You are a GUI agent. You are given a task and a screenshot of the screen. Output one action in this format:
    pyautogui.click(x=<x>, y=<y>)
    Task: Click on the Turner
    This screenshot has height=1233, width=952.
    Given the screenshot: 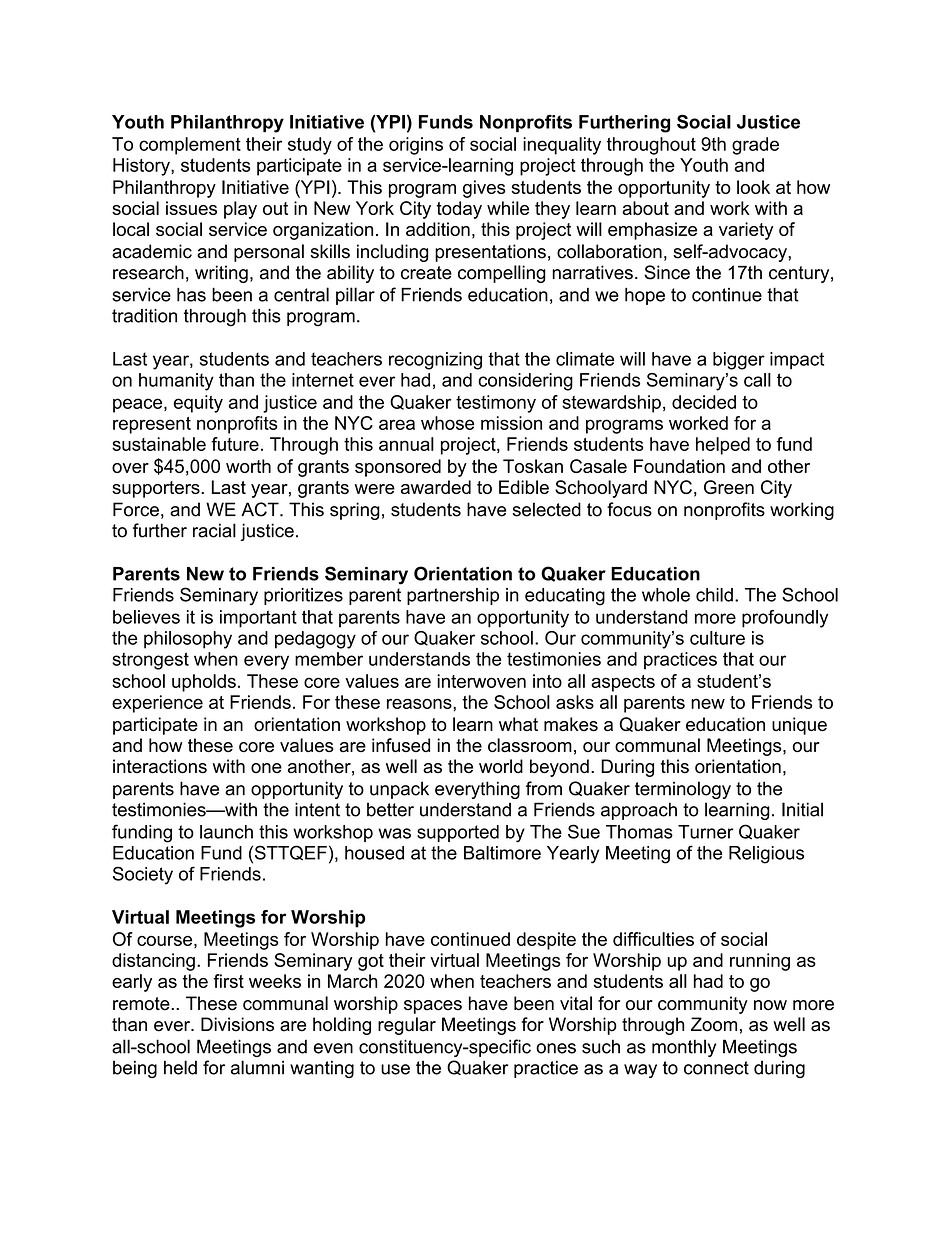 What is the action you would take?
    pyautogui.click(x=706, y=832)
